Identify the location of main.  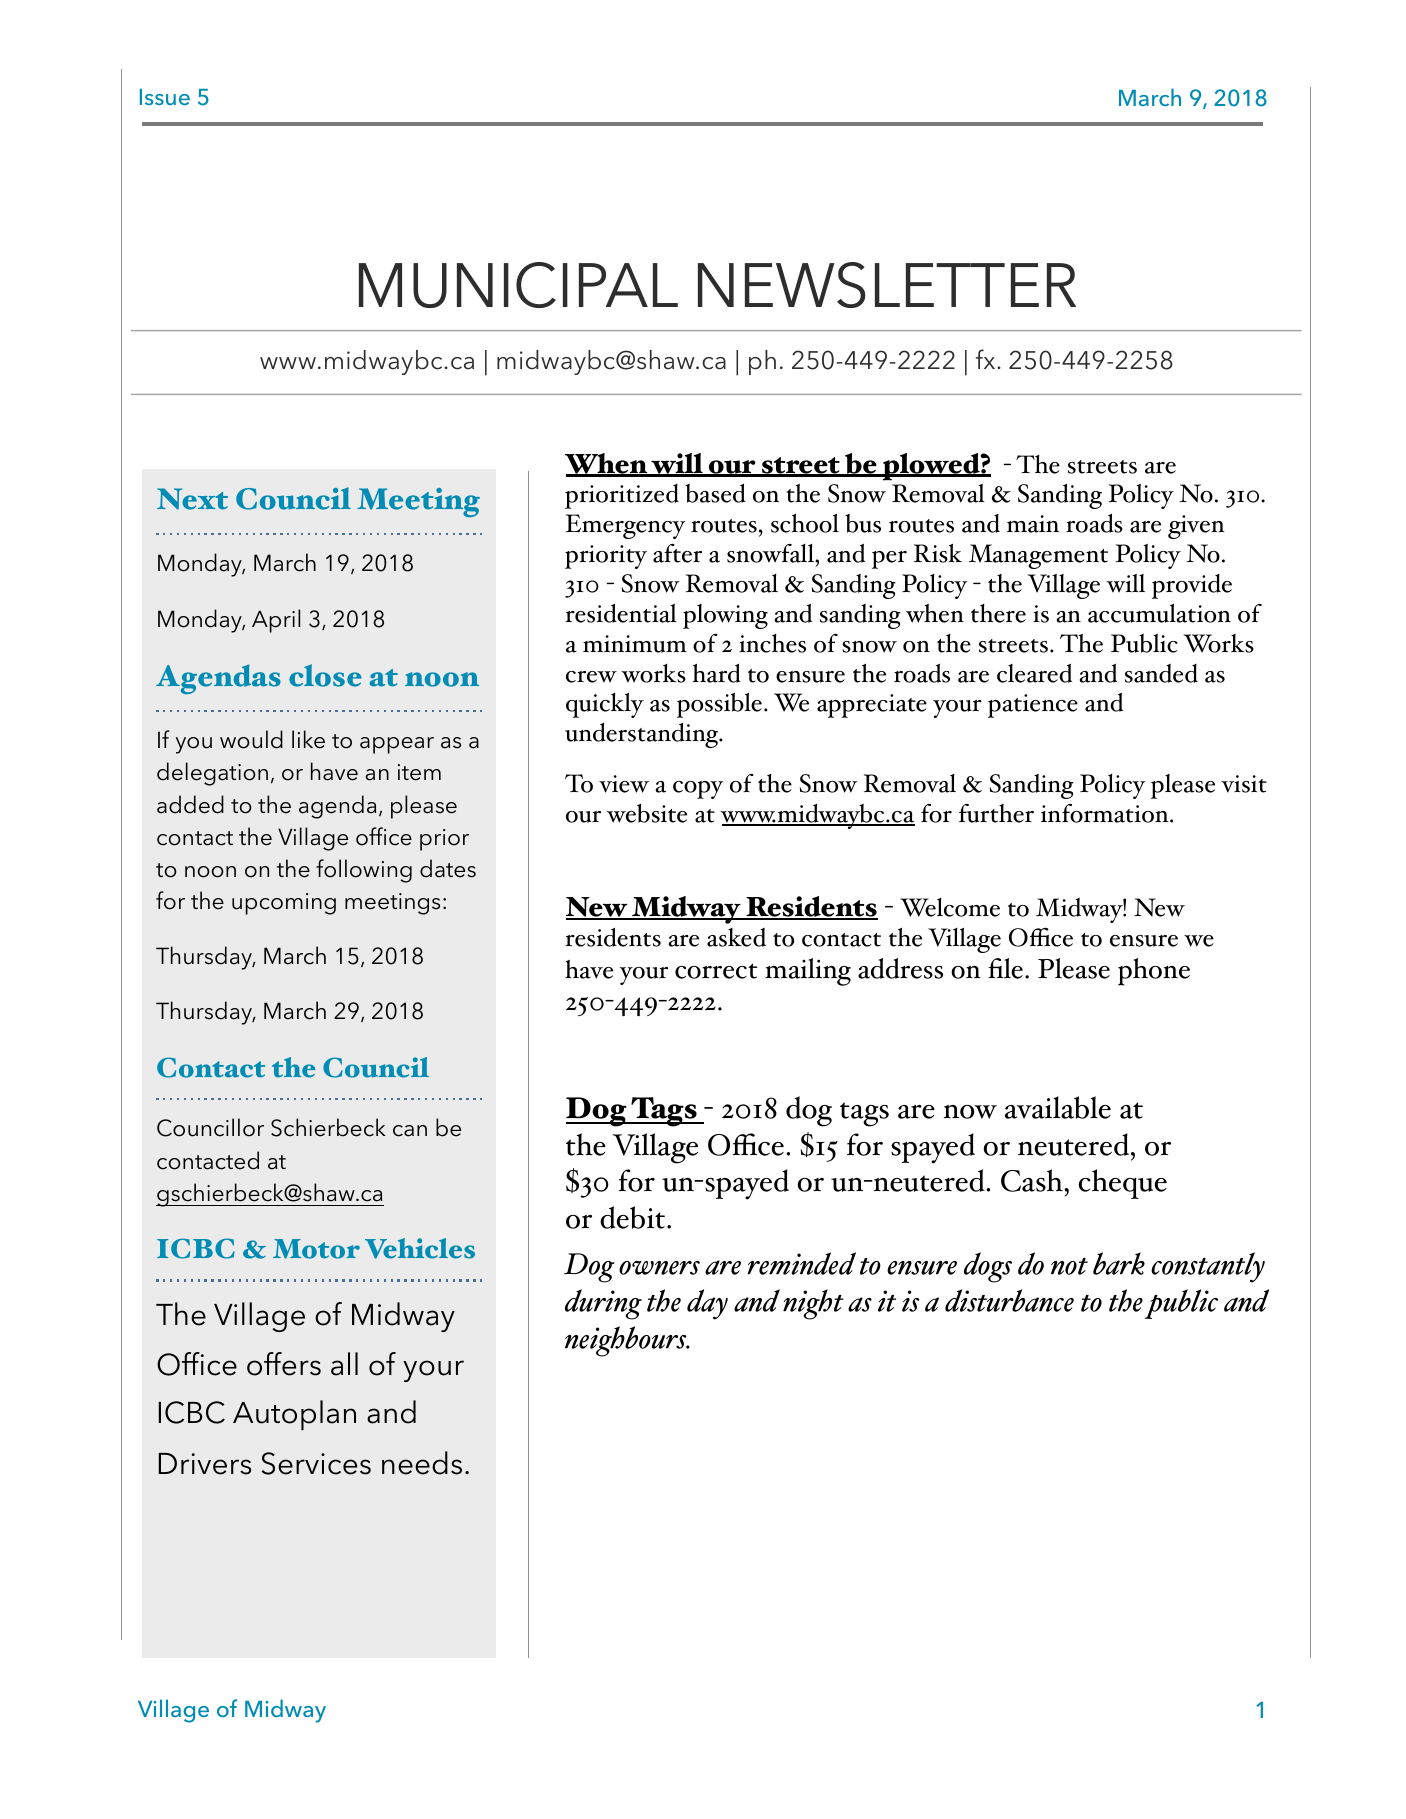
(1033, 524).
